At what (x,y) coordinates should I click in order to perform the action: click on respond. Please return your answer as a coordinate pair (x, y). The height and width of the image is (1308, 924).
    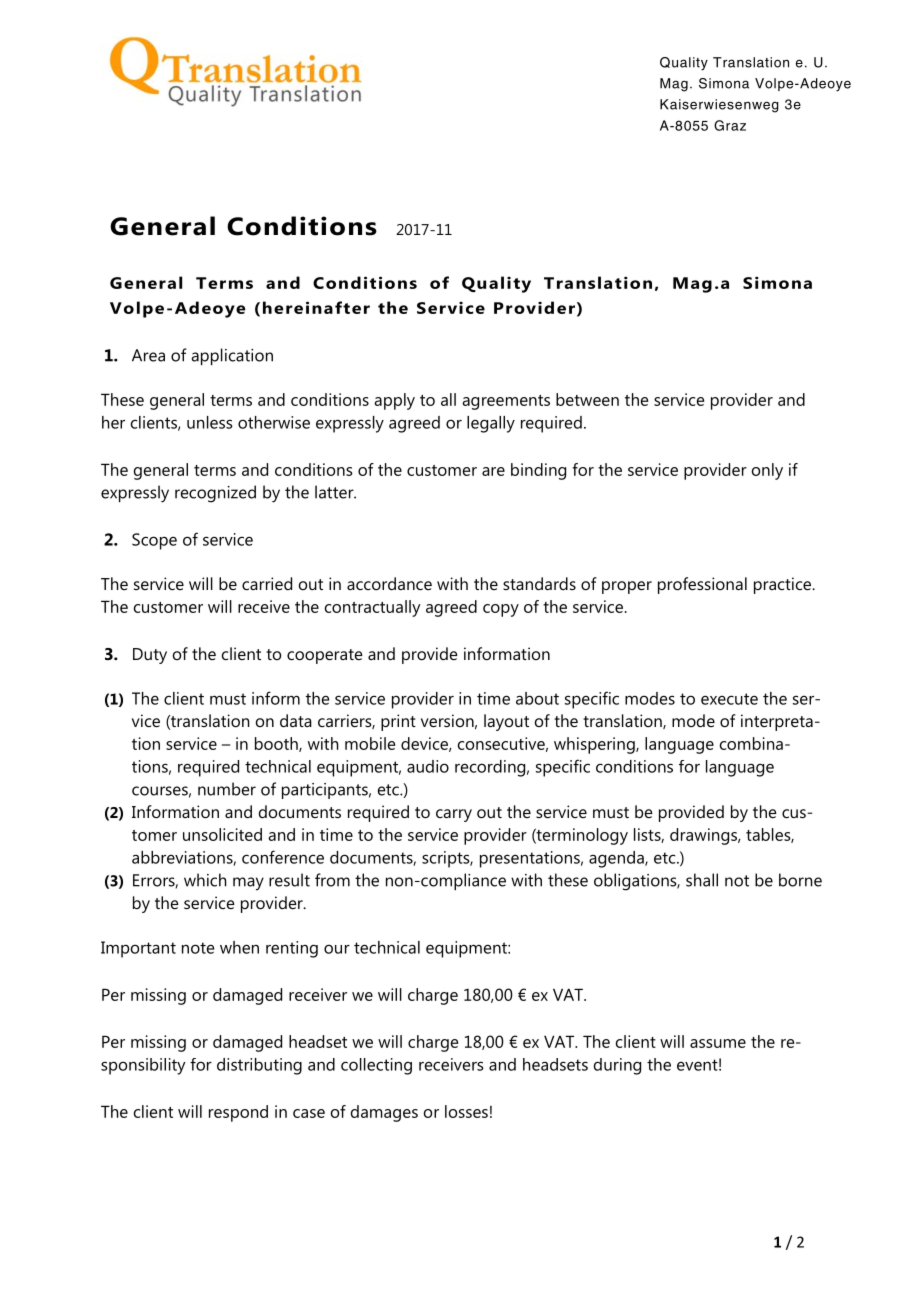
    Looking at the image, I should click on (238, 1113).
